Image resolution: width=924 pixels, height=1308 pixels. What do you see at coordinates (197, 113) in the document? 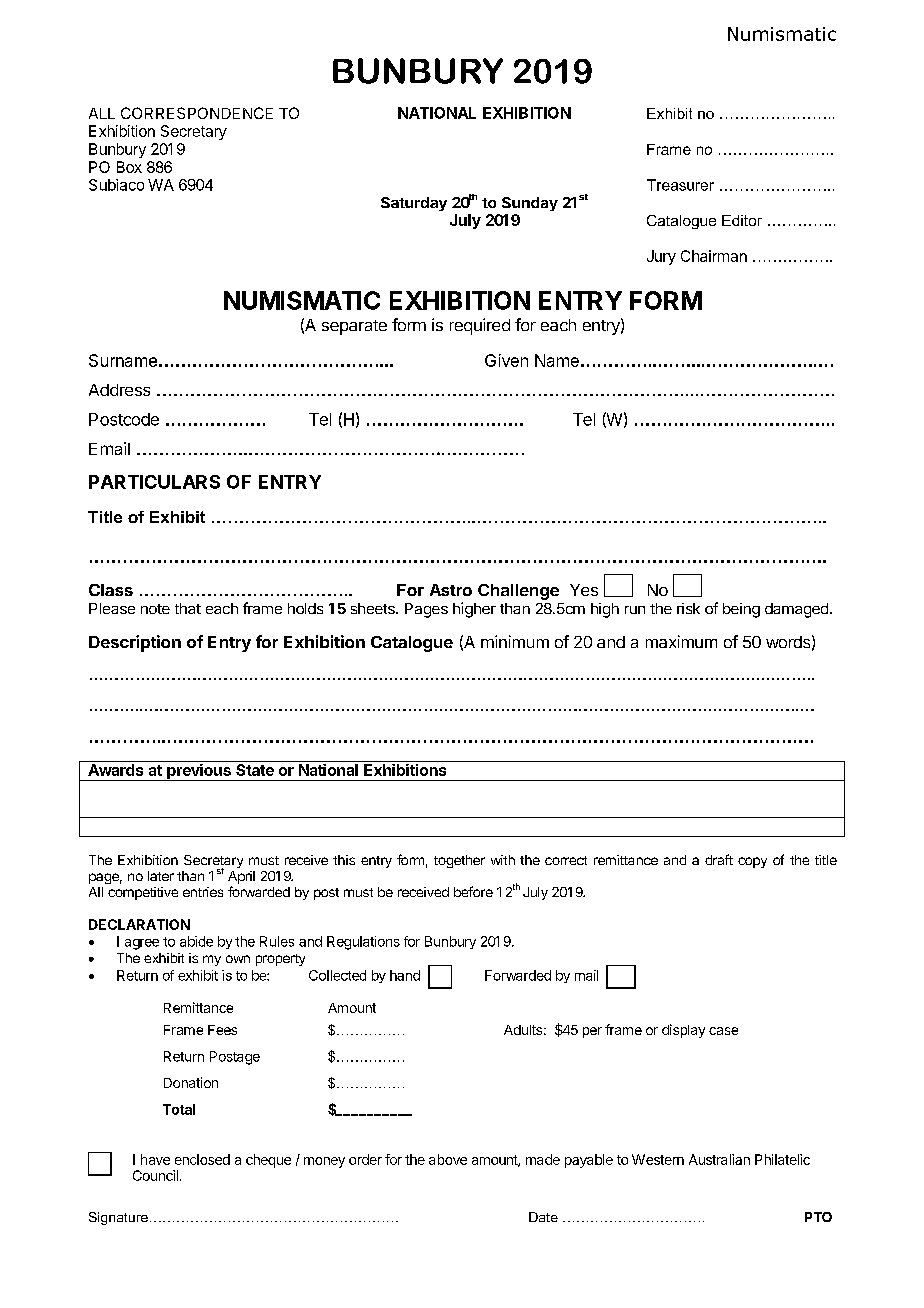
I see `CORRESPONDENCE` at bounding box center [197, 113].
